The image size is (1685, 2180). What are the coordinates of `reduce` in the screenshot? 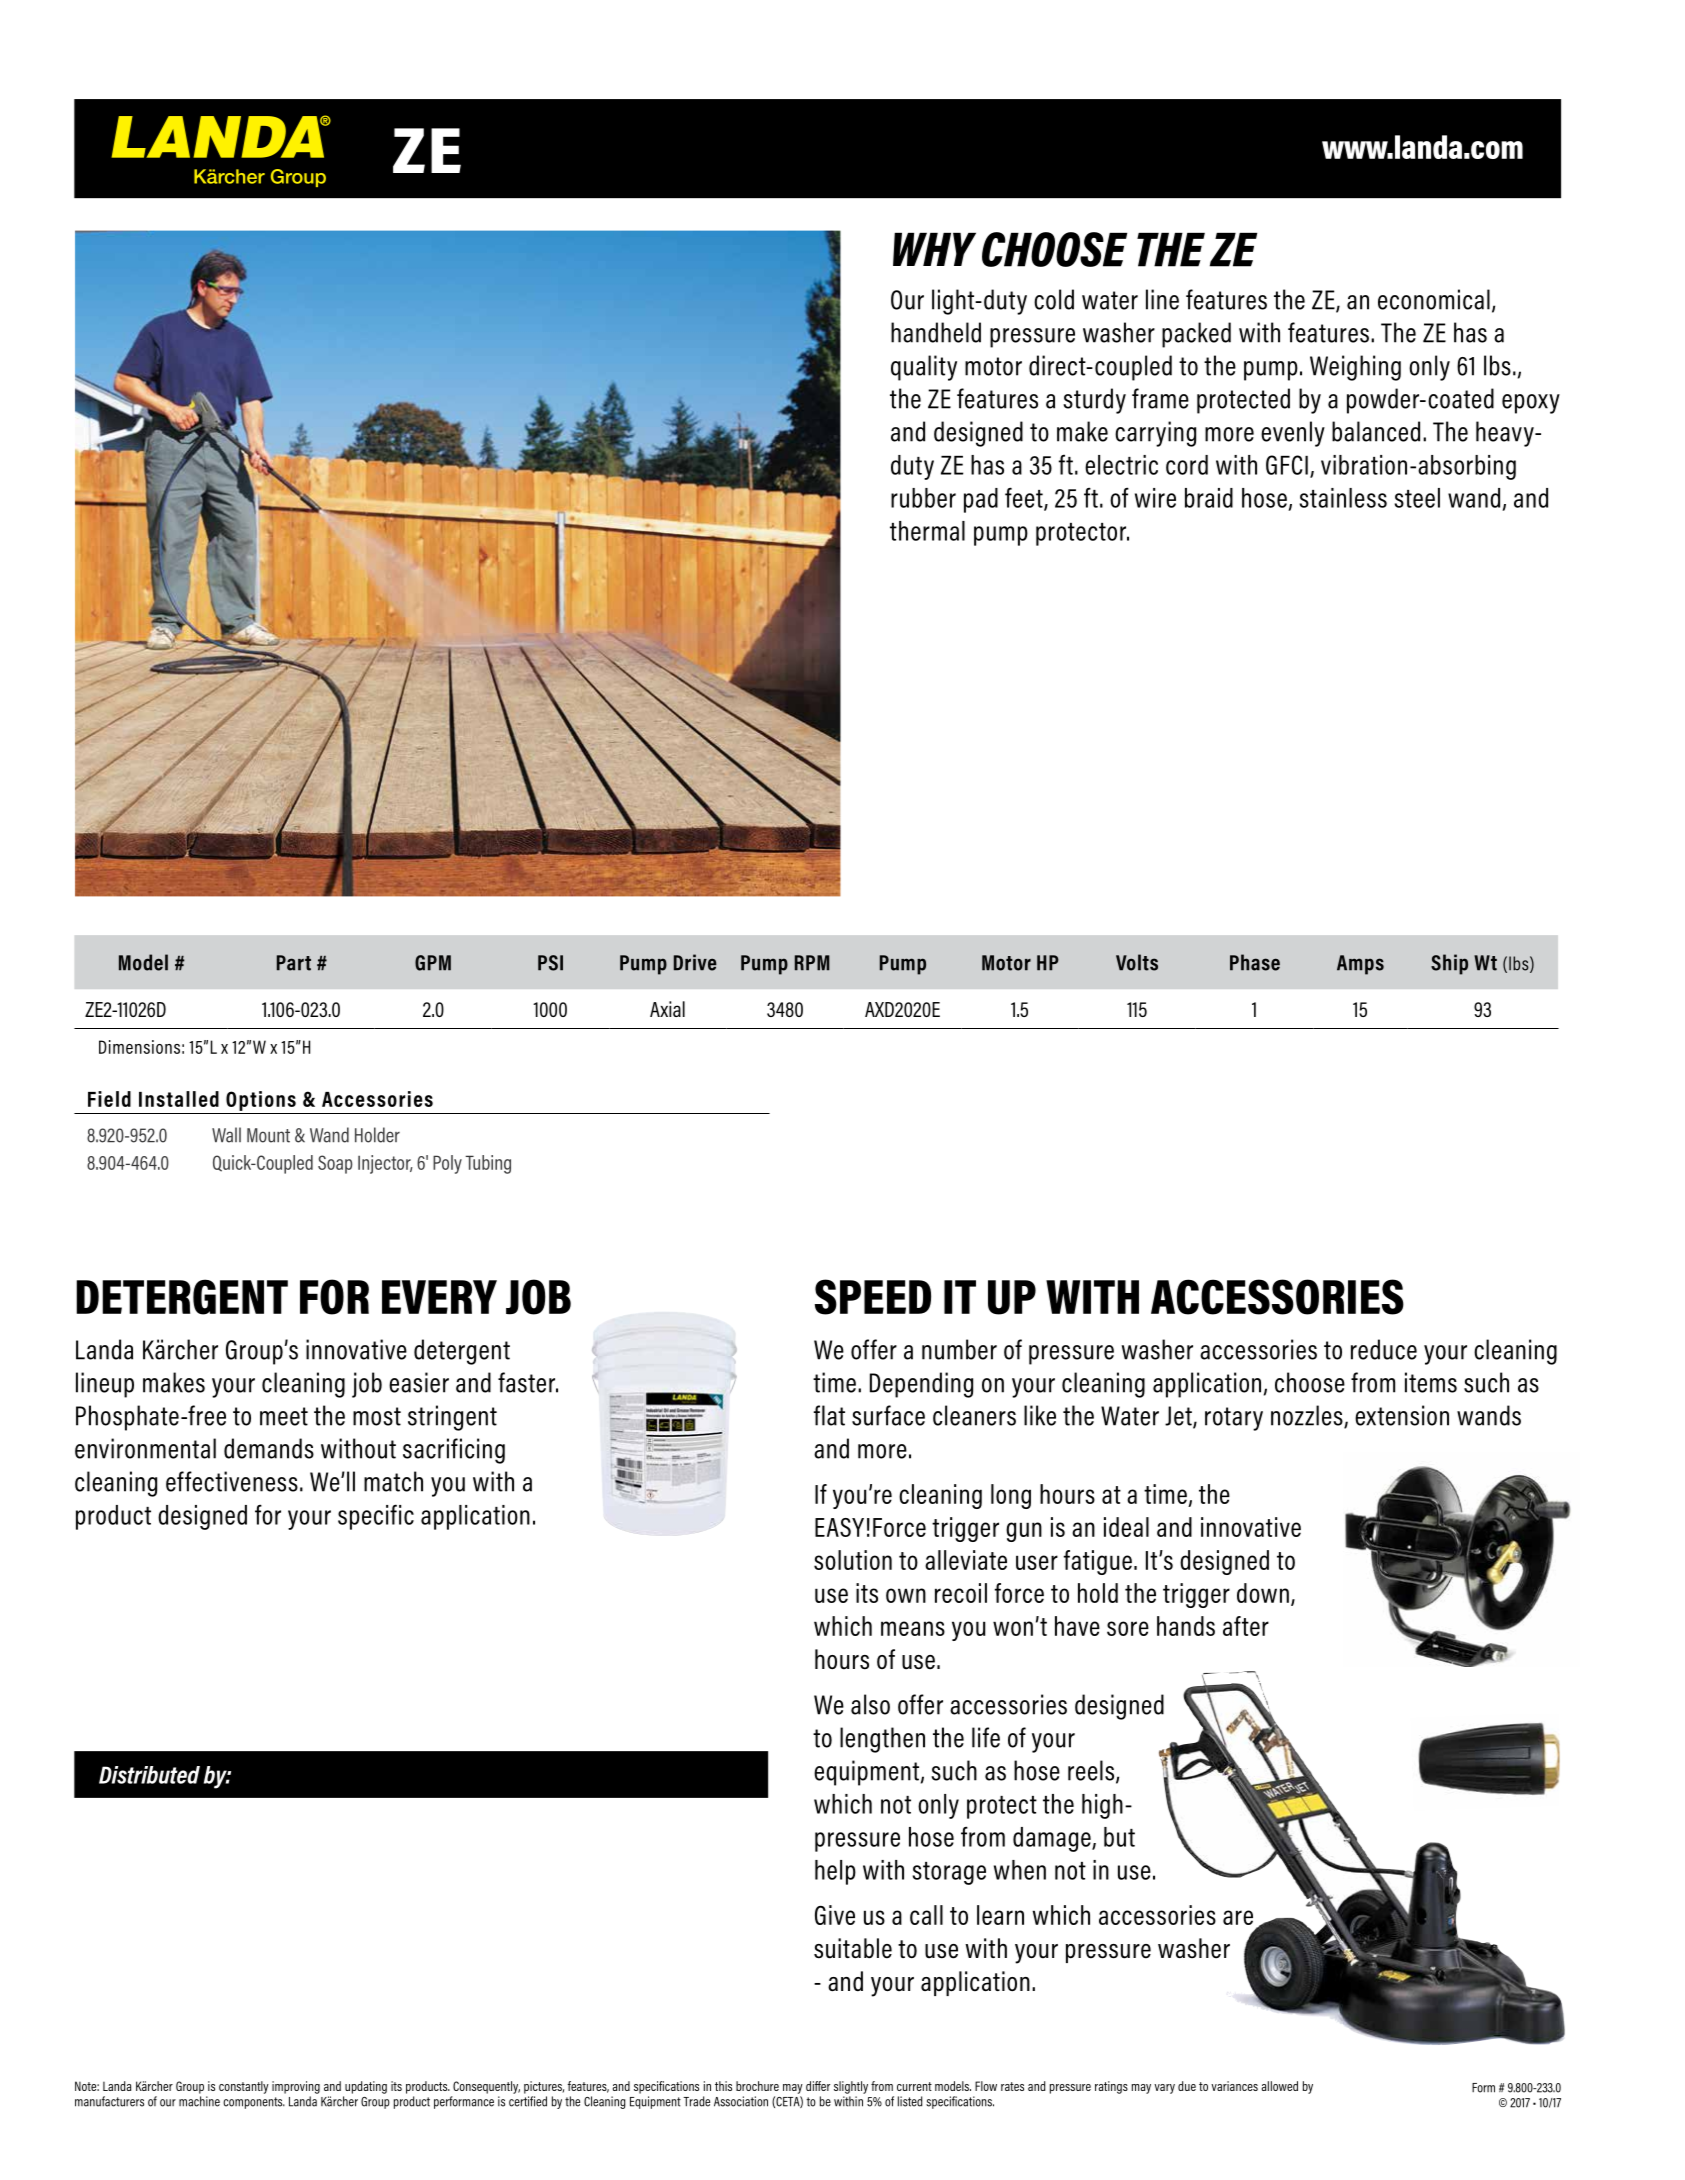 It's located at (1384, 1349).
